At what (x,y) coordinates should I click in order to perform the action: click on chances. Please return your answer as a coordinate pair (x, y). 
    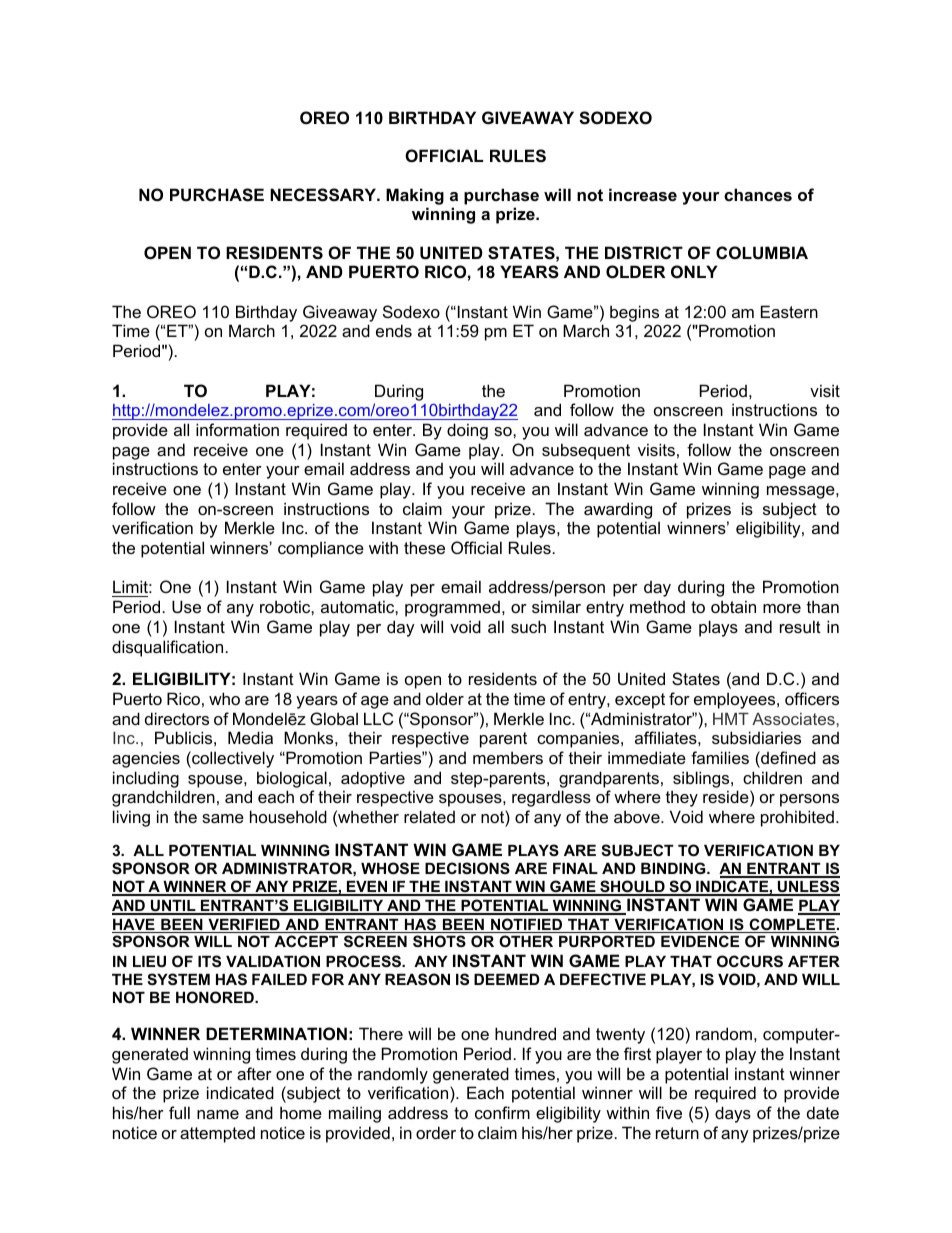
    Looking at the image, I should click on (758, 194).
